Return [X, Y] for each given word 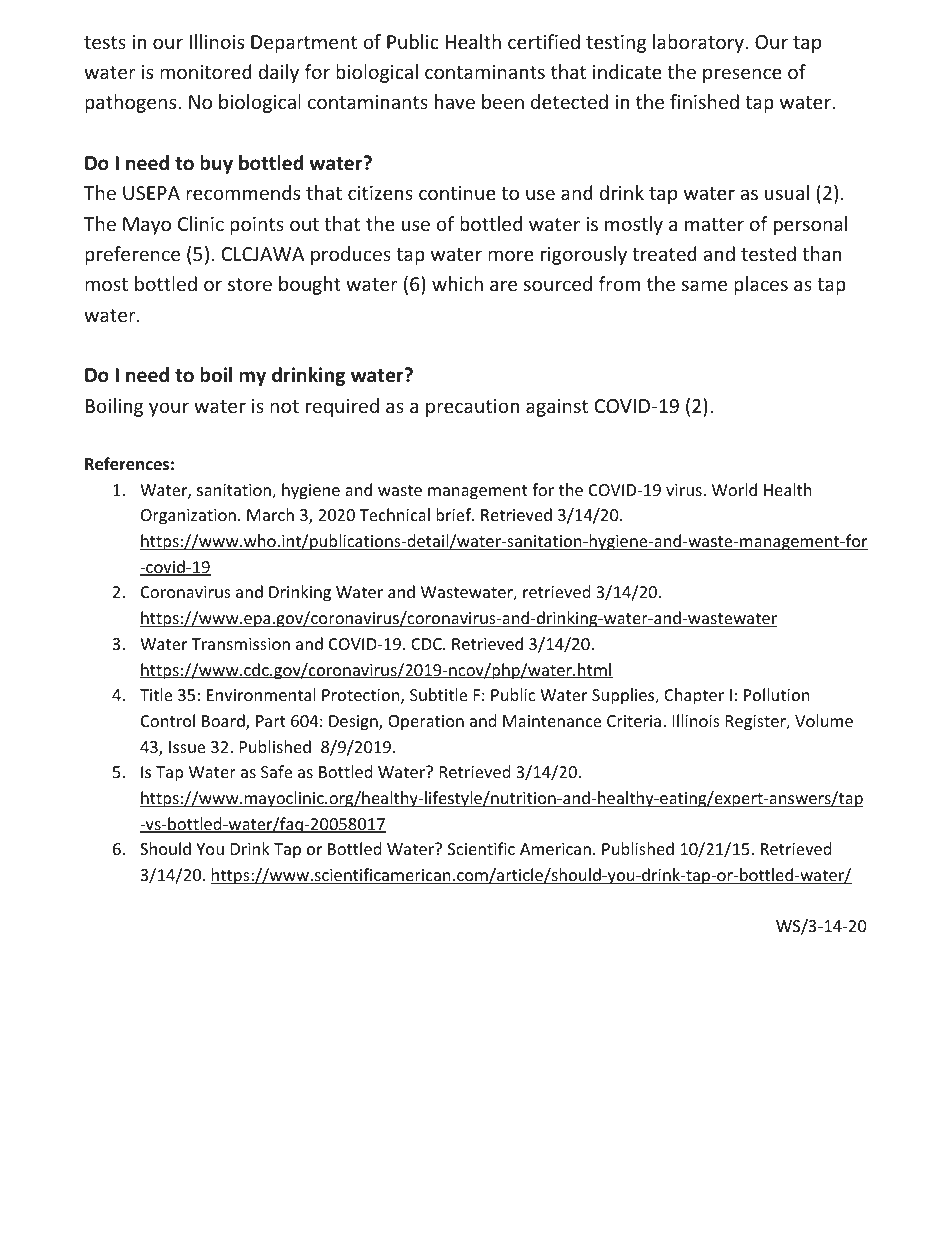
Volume [824, 720]
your [169, 409]
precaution [472, 408]
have [455, 101]
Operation [426, 723]
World [734, 489]
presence [742, 75]
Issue [187, 747]
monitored [206, 71]
